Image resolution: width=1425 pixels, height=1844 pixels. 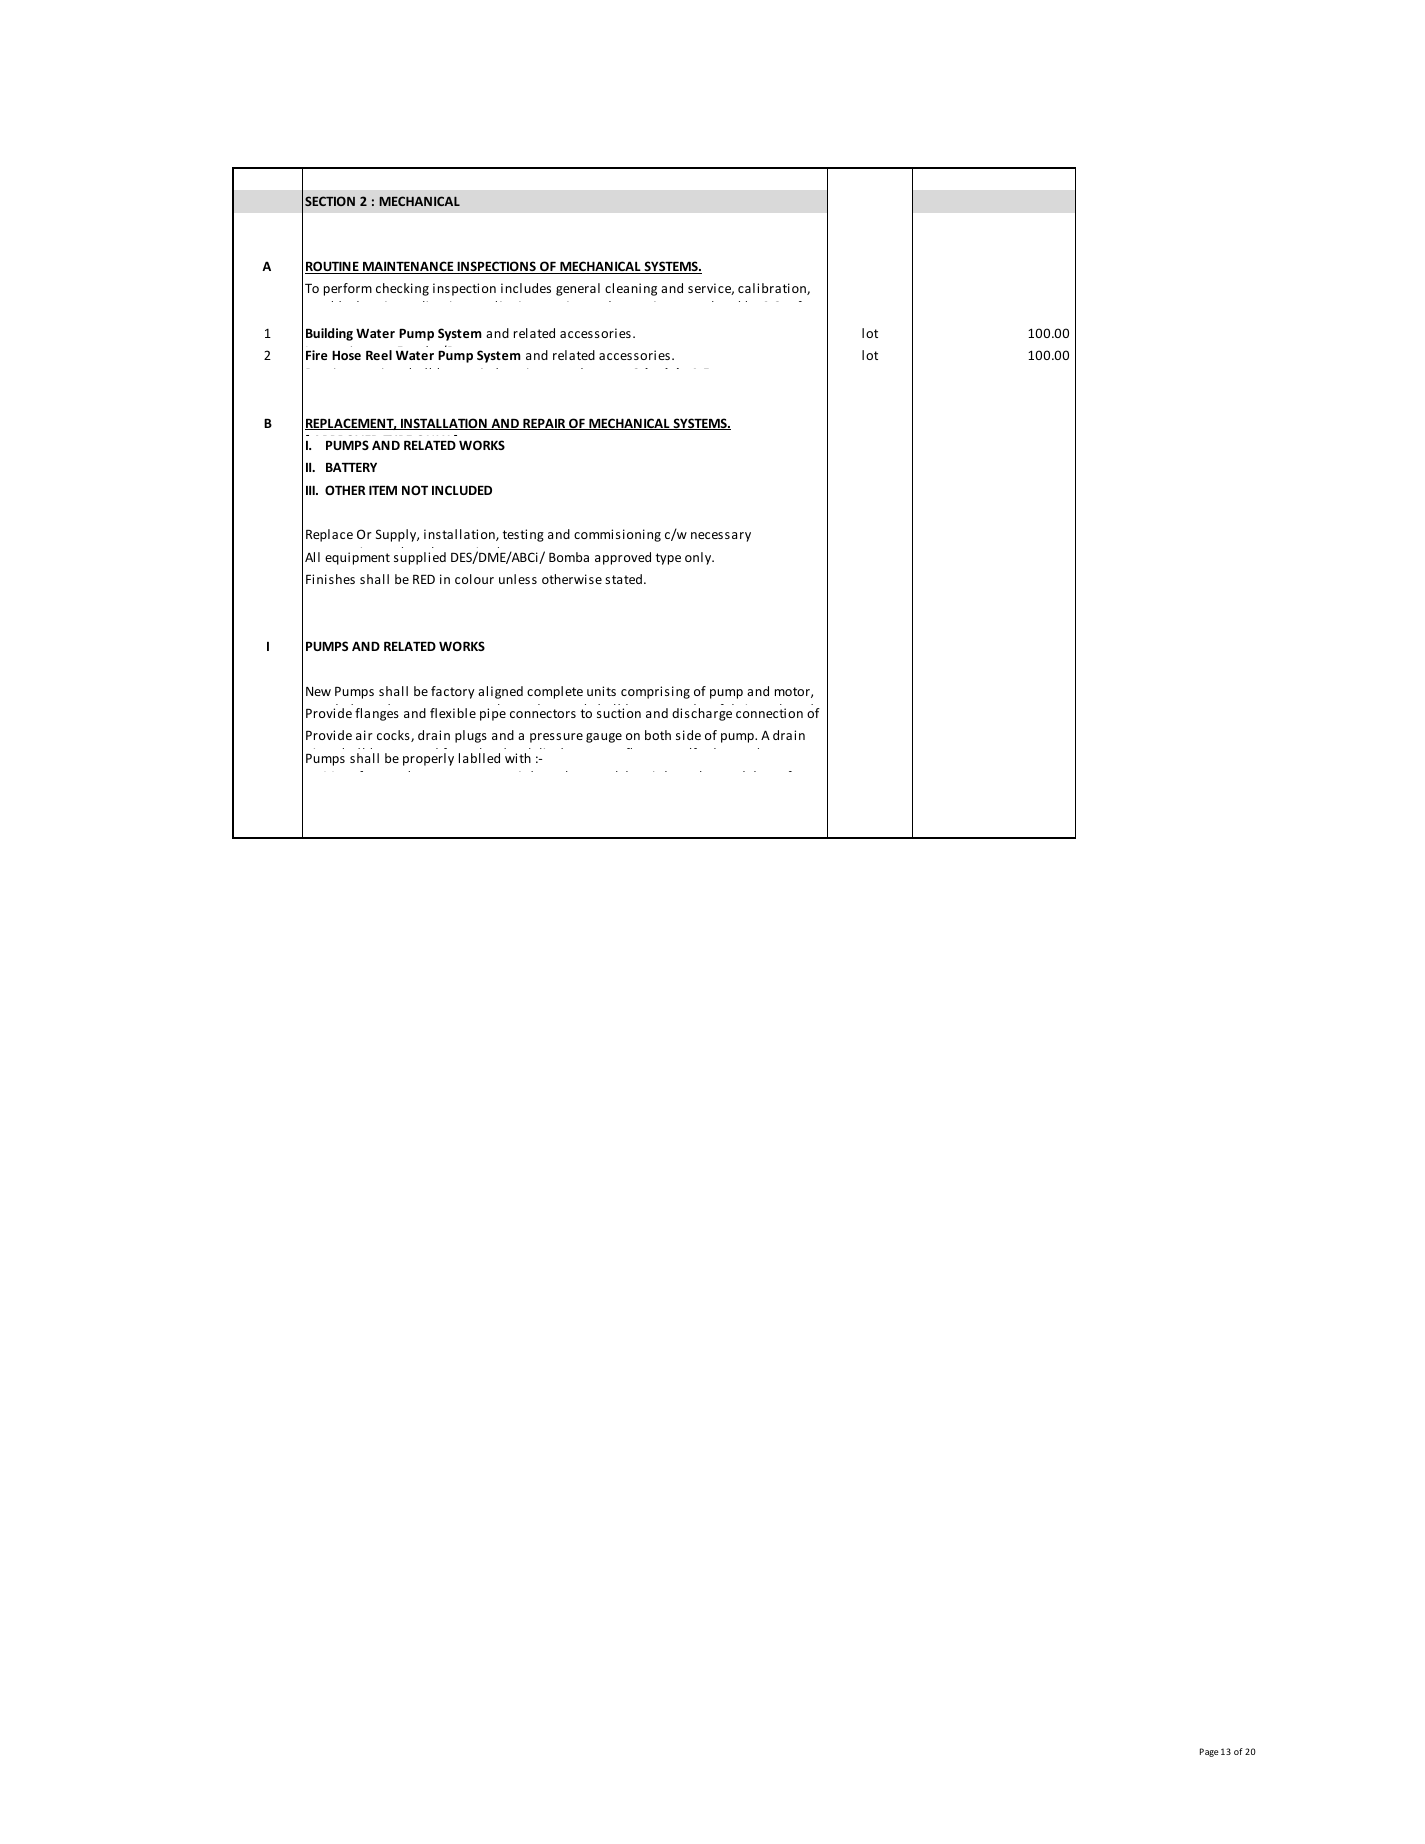 What do you see at coordinates (428, 759) in the page?
I see `properly` at bounding box center [428, 759].
